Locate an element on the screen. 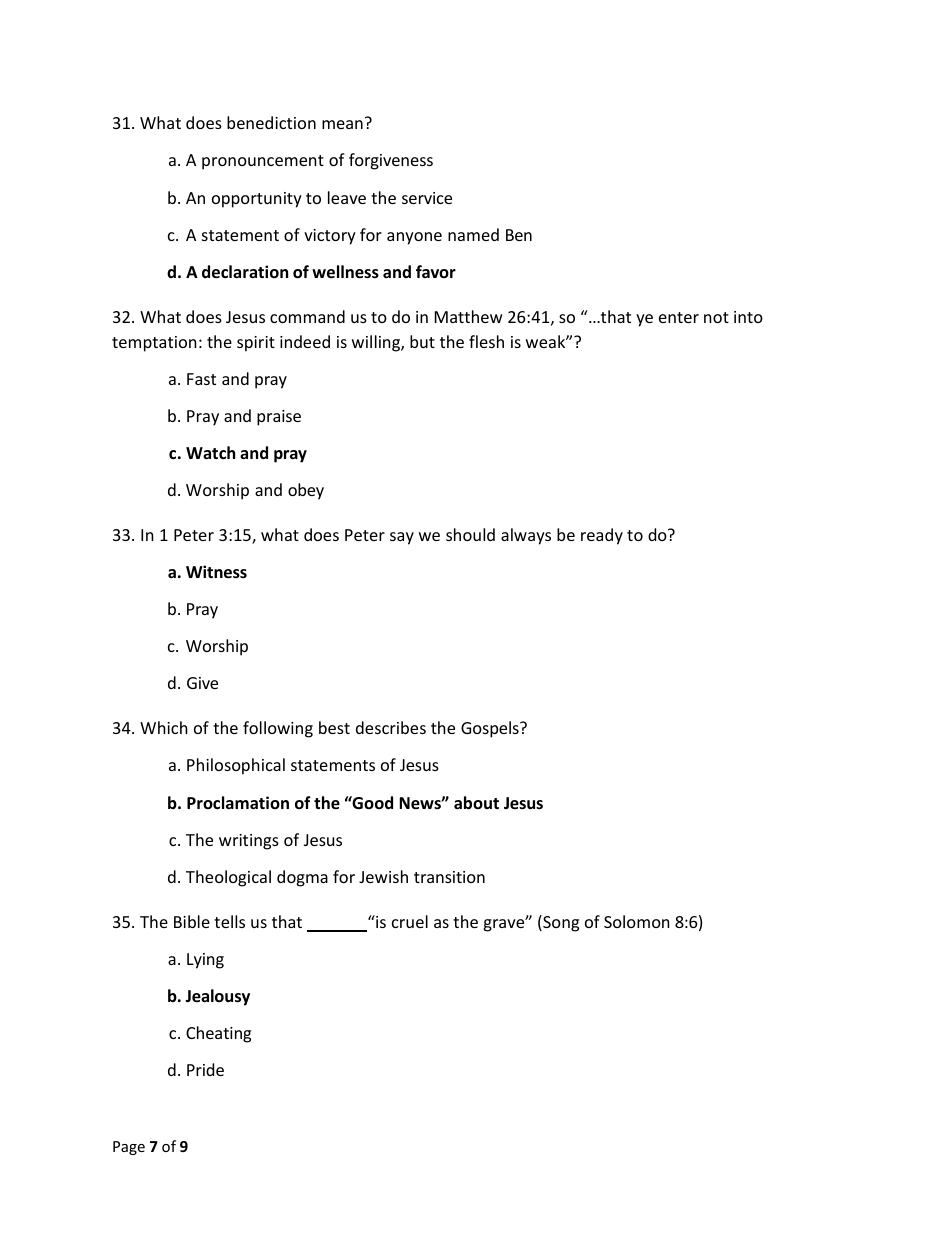  Witness is located at coordinates (216, 572).
